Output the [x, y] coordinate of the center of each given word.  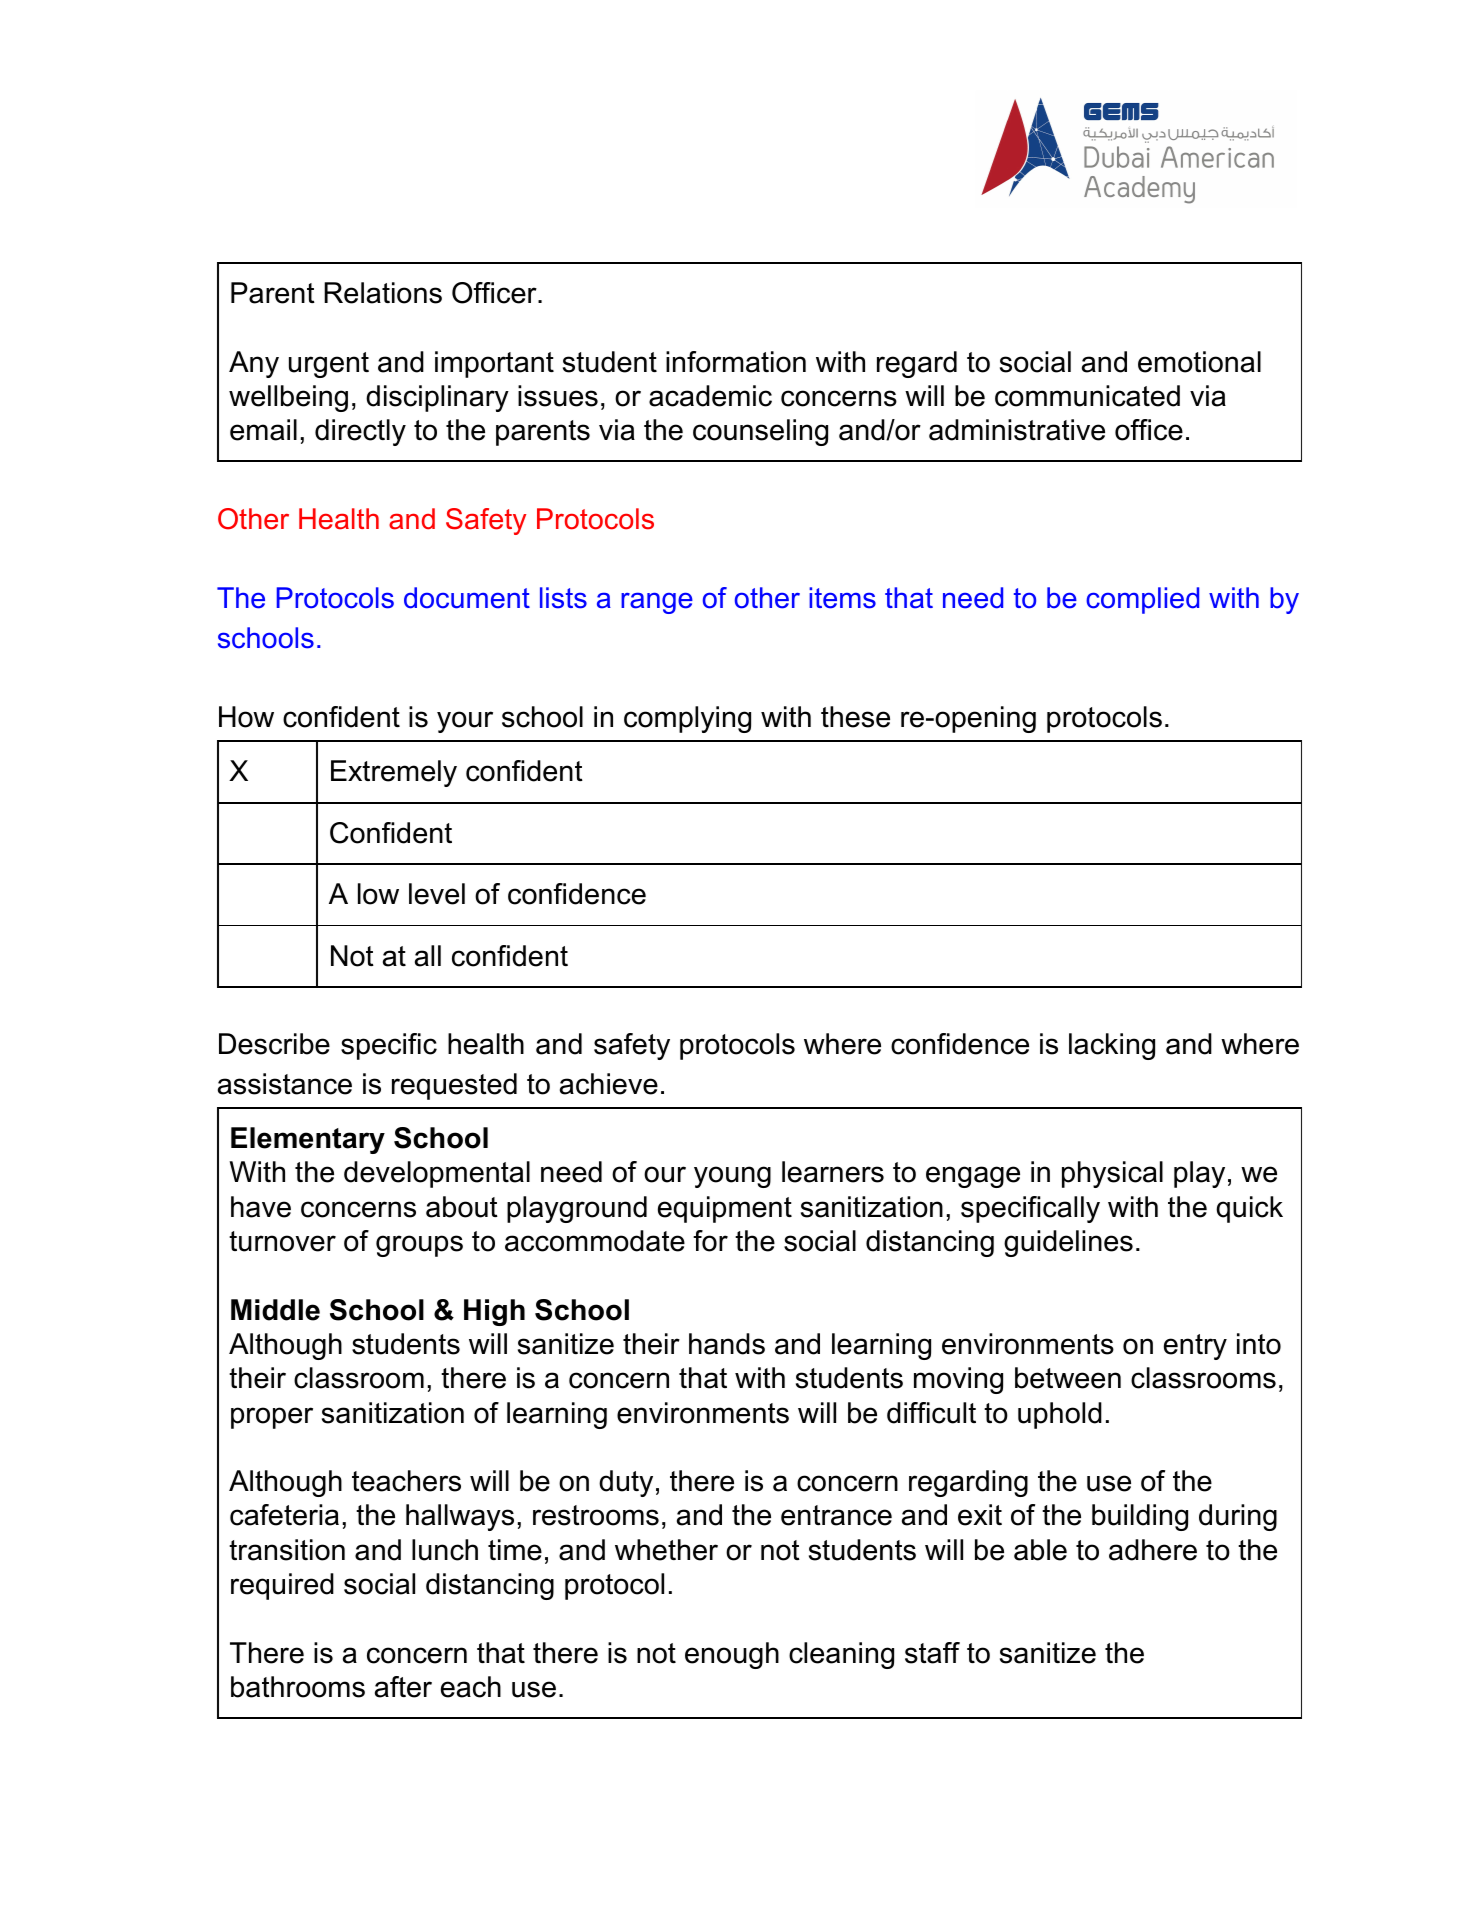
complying [687, 719]
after [403, 1687]
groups [419, 1246]
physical [1112, 1174]
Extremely [394, 773]
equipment [725, 1209]
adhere [1153, 1550]
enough [732, 1655]
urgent [329, 365]
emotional [1199, 362]
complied [1142, 600]
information [736, 362]
